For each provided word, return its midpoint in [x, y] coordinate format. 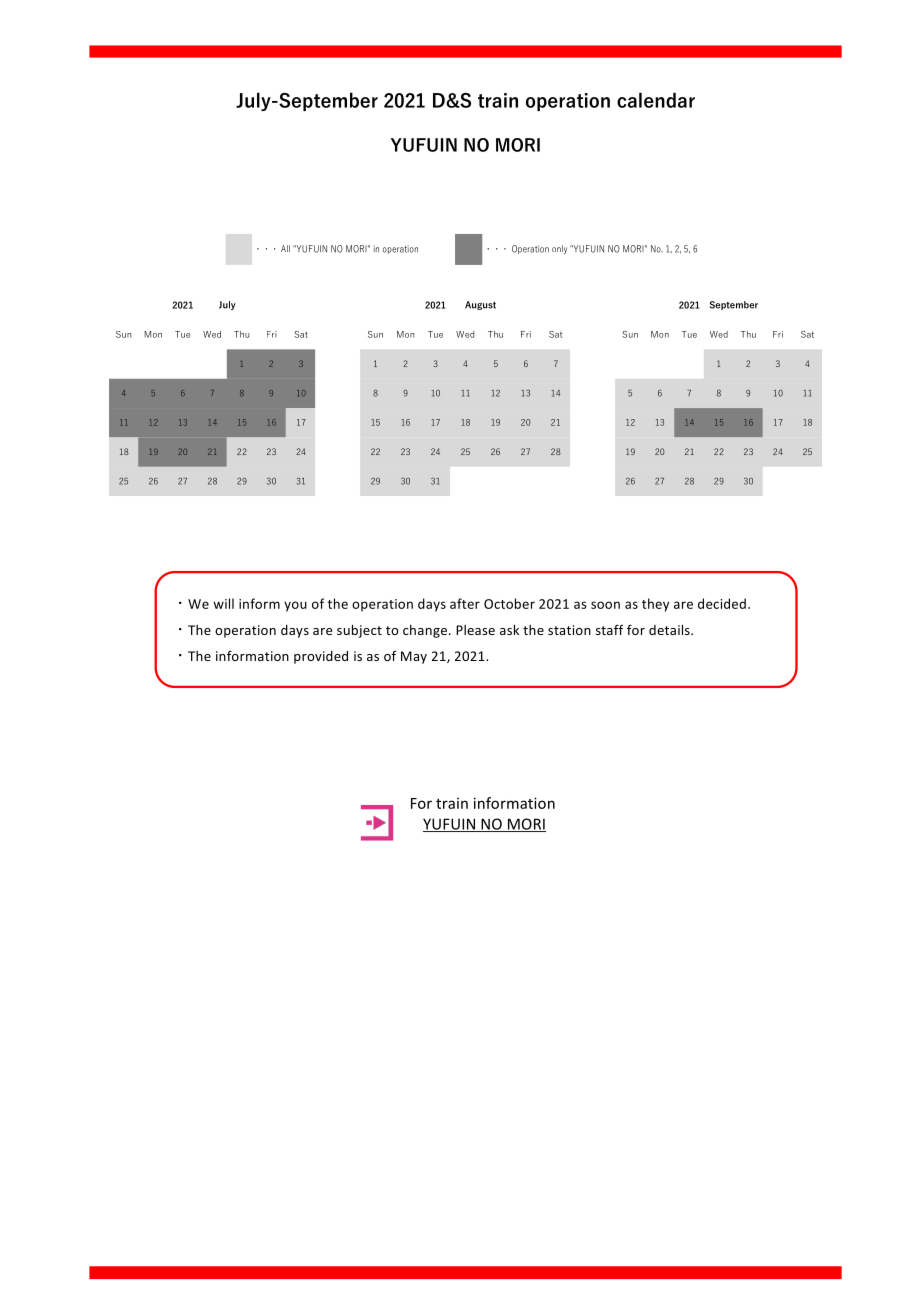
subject [359, 631]
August [480, 305]
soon [605, 605]
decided [722, 603]
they [655, 605]
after [465, 603]
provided [321, 657]
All [285, 248]
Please [475, 630]
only [559, 249]
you [295, 606]
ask [509, 630]
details [670, 630]
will [223, 603]
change [426, 631]
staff [609, 629]
